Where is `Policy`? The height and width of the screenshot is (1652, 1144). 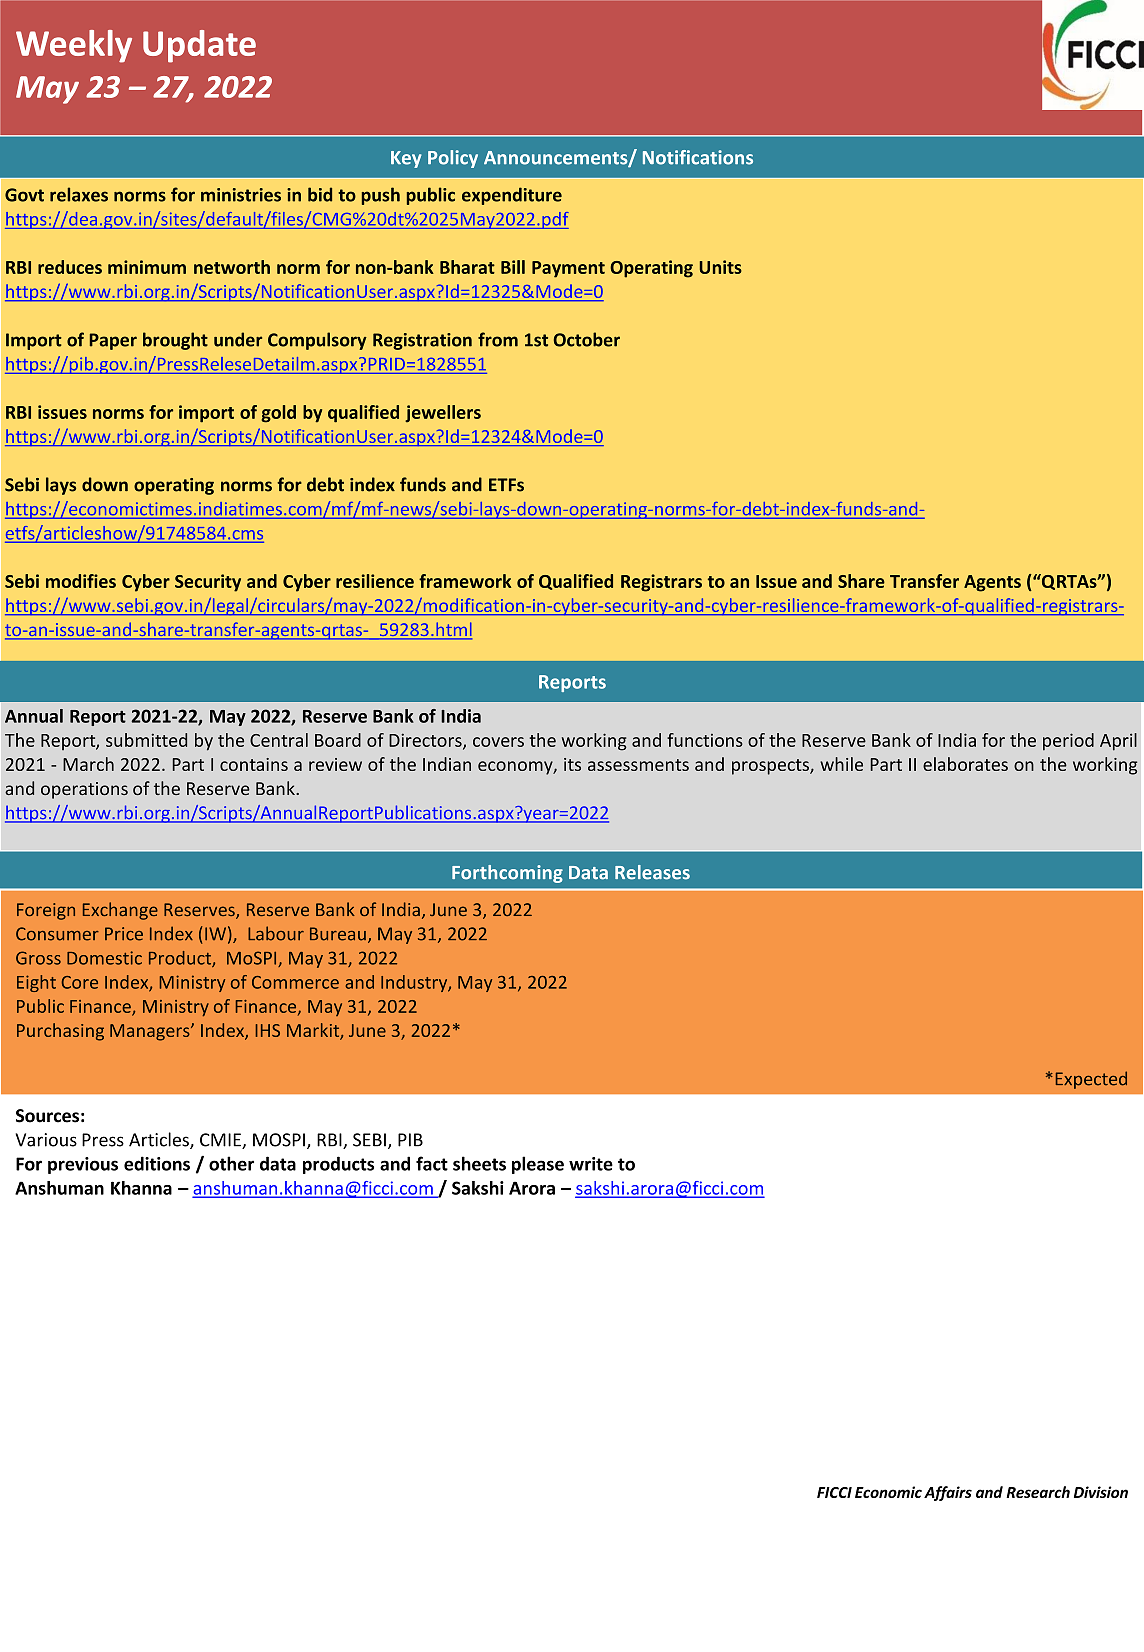 Policy is located at coordinates (453, 159).
